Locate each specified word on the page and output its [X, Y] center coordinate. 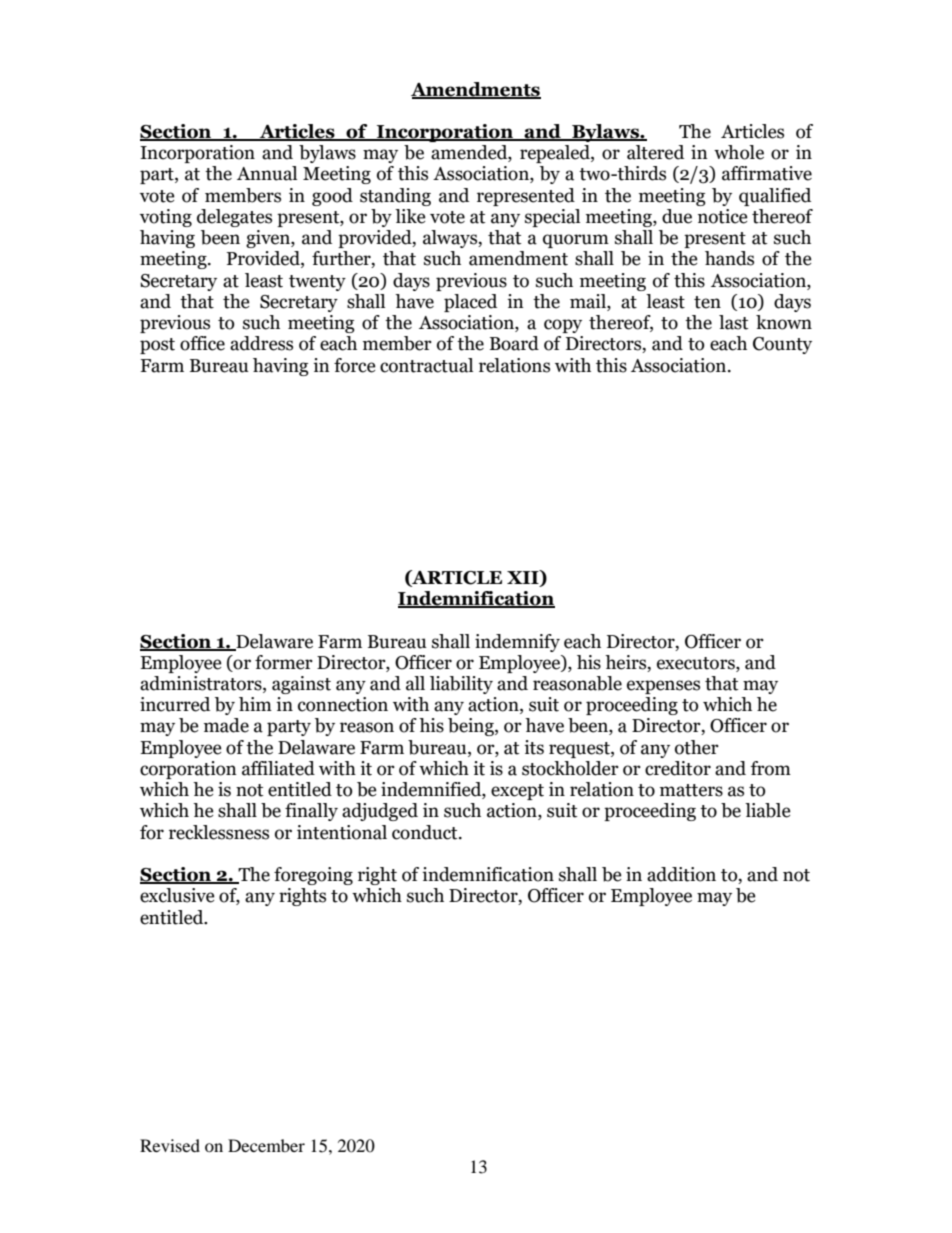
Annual [267, 173]
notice [723, 216]
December [266, 1145]
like [410, 216]
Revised [170, 1145]
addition [681, 874]
